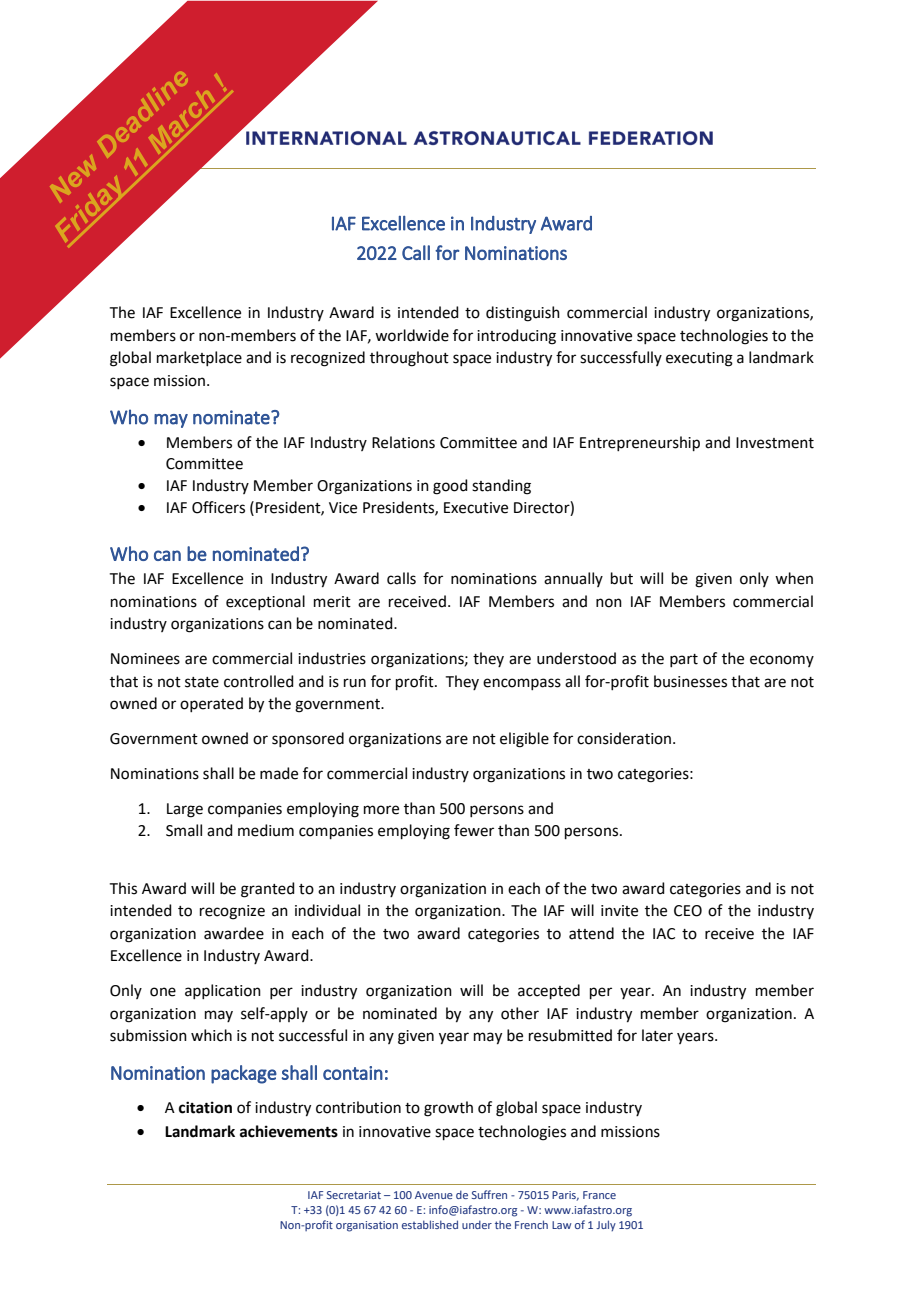 This screenshot has width=924, height=1308. Describe the element at coordinates (185, 810) in the screenshot. I see `Large` at that location.
